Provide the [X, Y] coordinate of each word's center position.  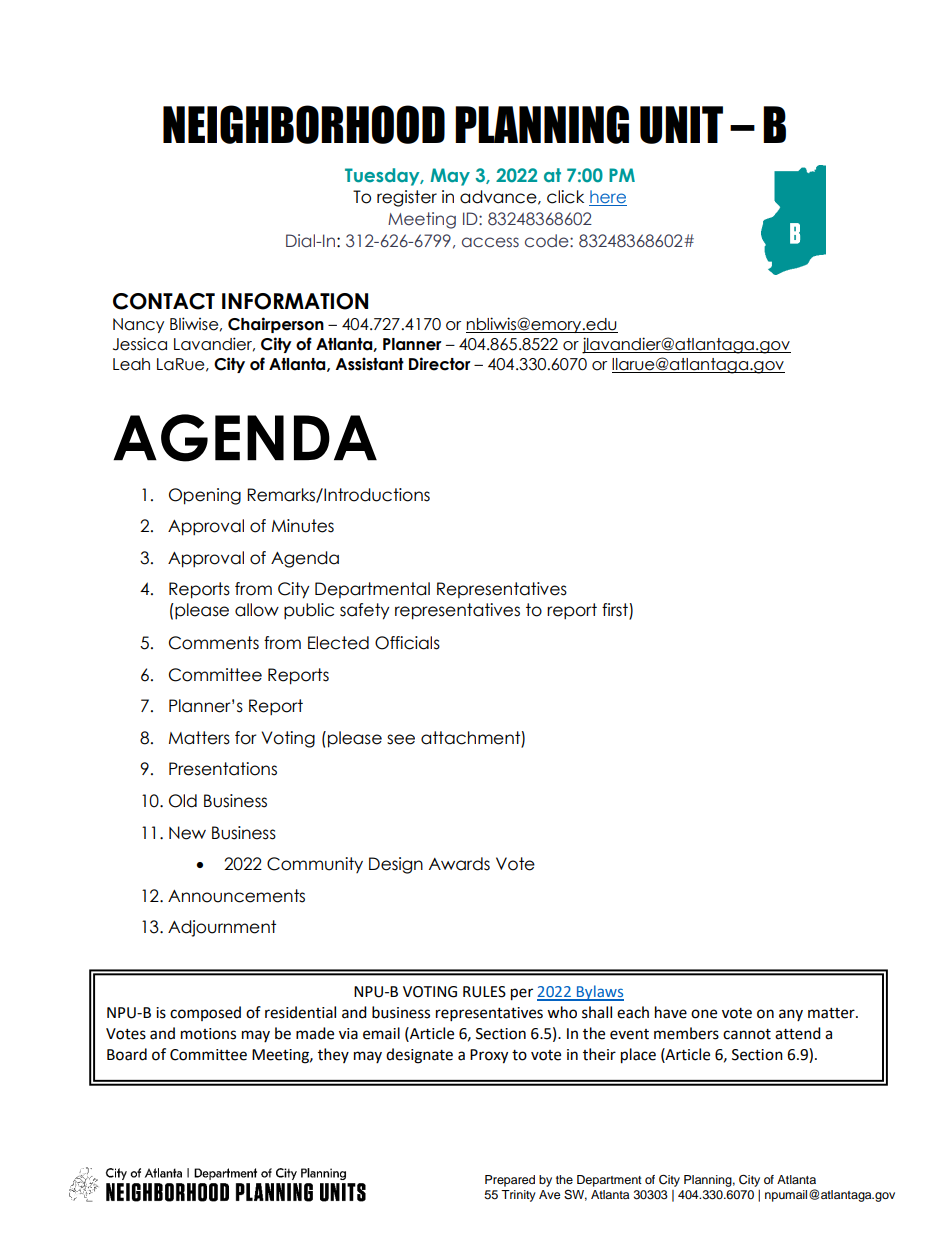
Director [440, 364]
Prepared [510, 1181]
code [548, 241]
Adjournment [222, 928]
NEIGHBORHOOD [304, 124]
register [407, 198]
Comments [214, 643]
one [704, 1014]
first [616, 611]
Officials [407, 643]
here [608, 198]
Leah [131, 364]
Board [127, 1054]
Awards [459, 864]
